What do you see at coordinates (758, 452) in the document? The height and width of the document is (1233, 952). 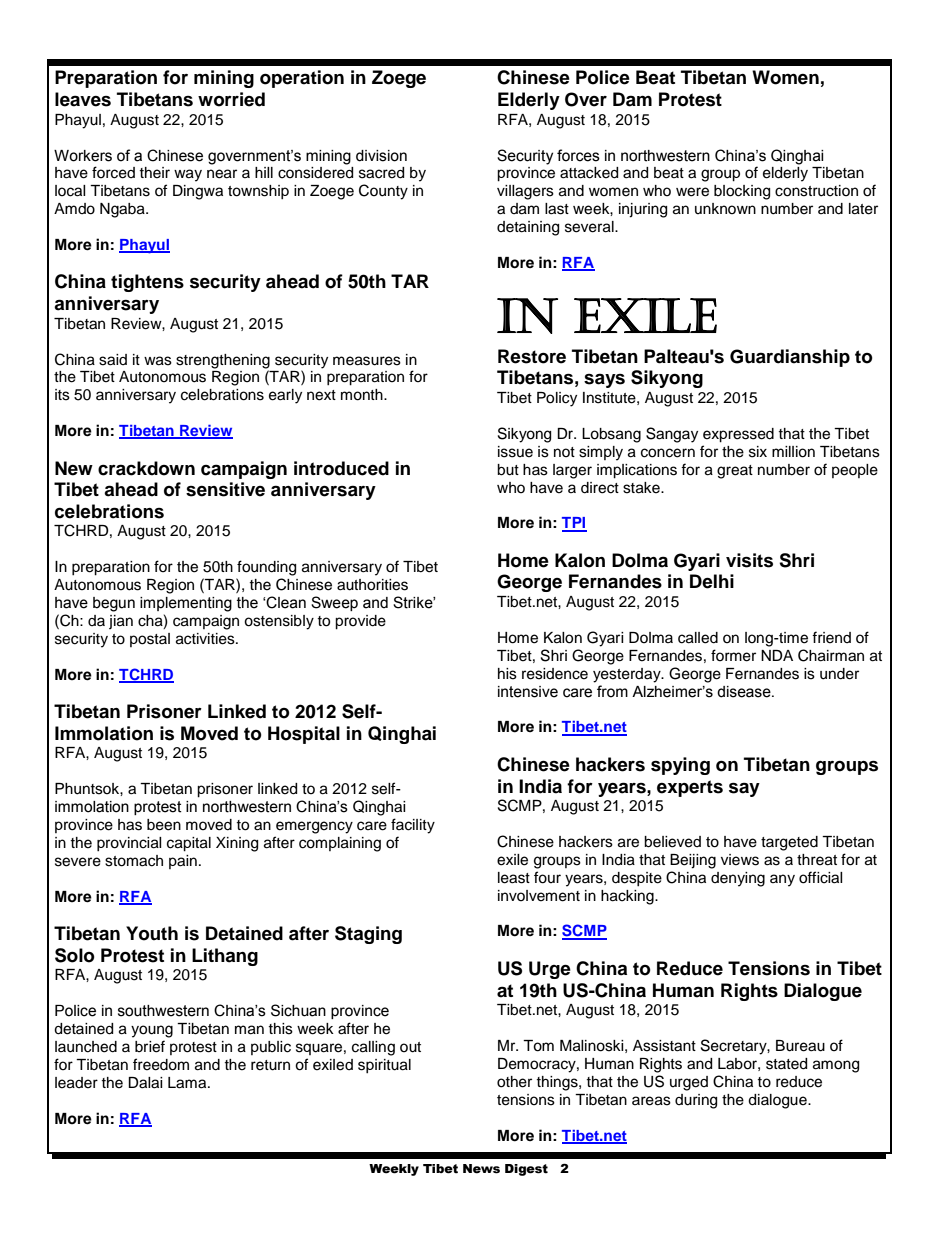 I see `six` at bounding box center [758, 452].
